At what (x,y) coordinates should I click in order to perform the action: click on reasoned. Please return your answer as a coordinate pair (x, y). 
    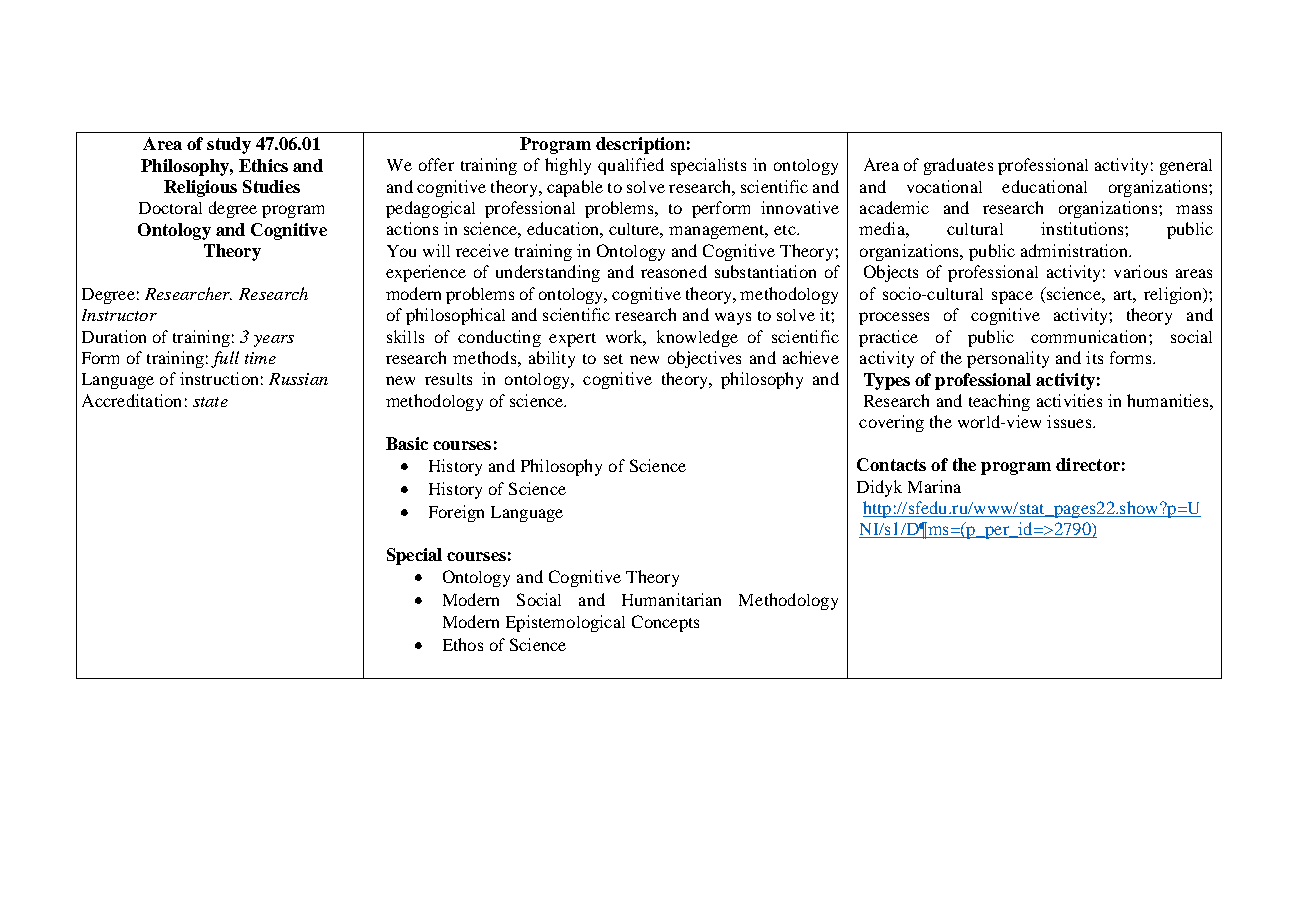
    Looking at the image, I should click on (674, 271).
